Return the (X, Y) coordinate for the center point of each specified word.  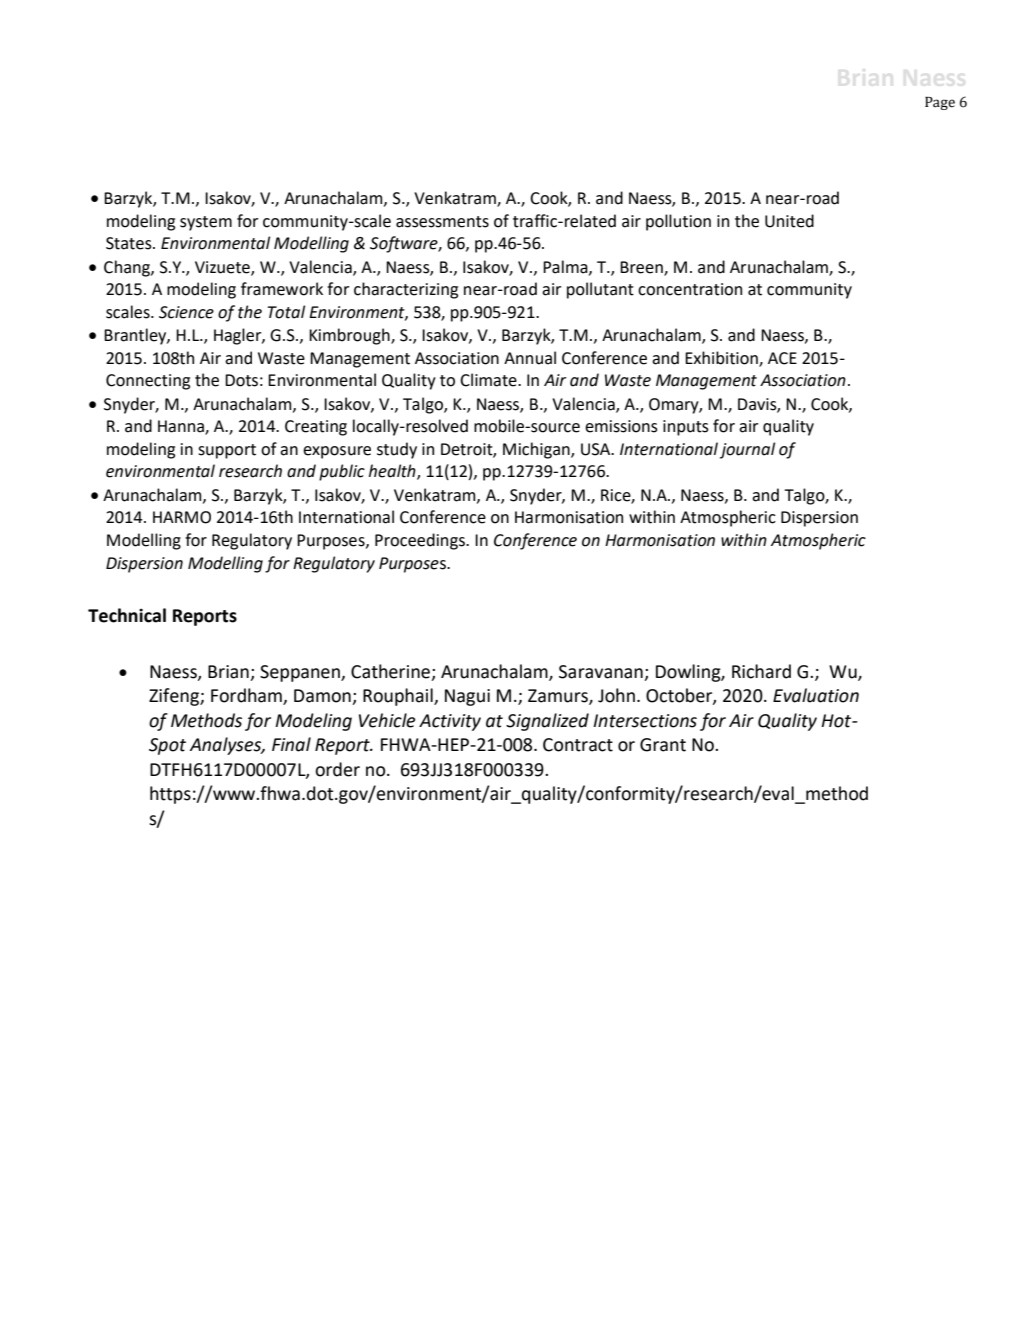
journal (747, 450)
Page (940, 103)
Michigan (537, 450)
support (227, 451)
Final (291, 744)
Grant (663, 745)
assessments (442, 222)
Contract (578, 745)
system (206, 223)
